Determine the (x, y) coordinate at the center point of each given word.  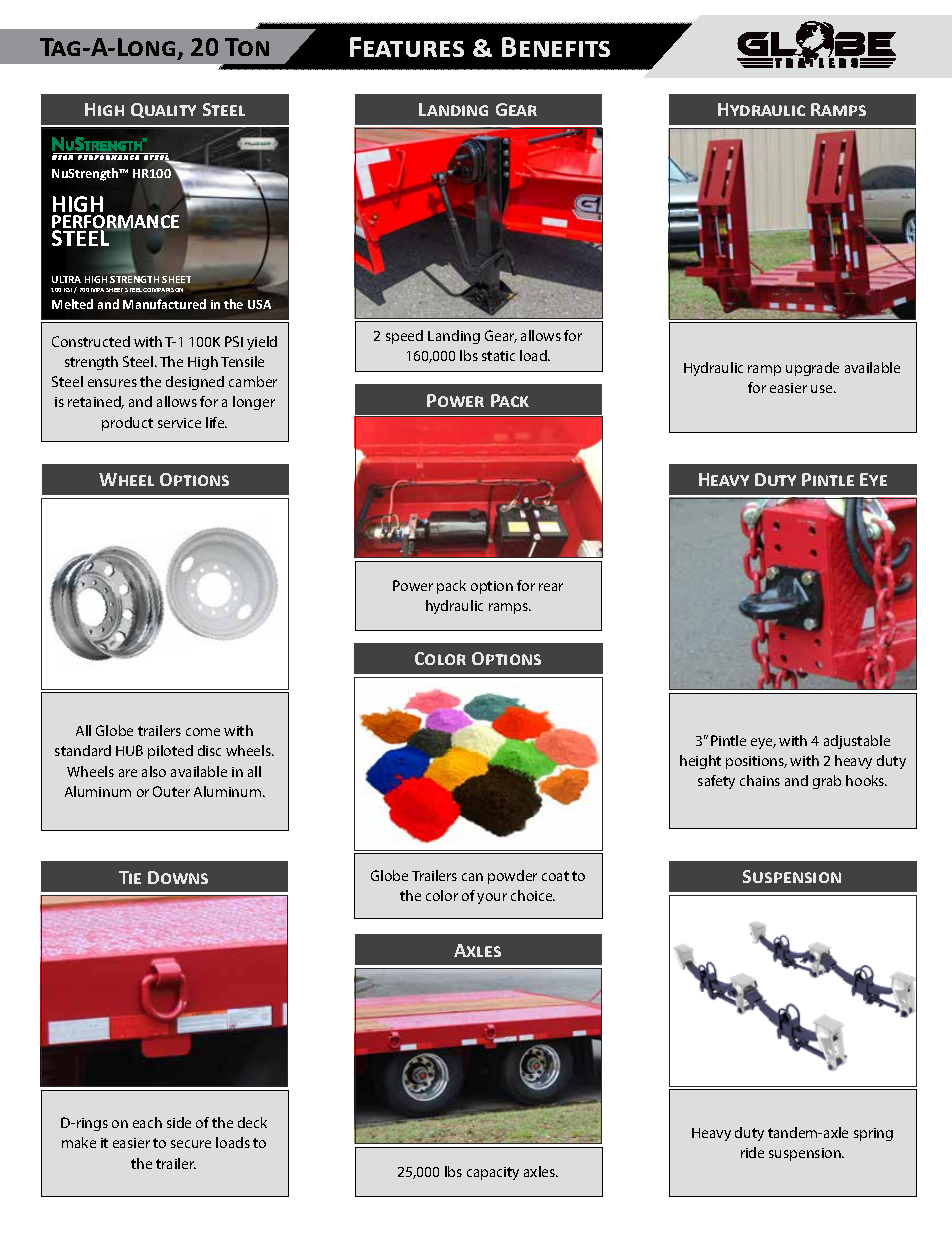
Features (407, 47)
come (203, 732)
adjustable (857, 742)
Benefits (556, 47)
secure (191, 1144)
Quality (163, 110)
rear (551, 587)
